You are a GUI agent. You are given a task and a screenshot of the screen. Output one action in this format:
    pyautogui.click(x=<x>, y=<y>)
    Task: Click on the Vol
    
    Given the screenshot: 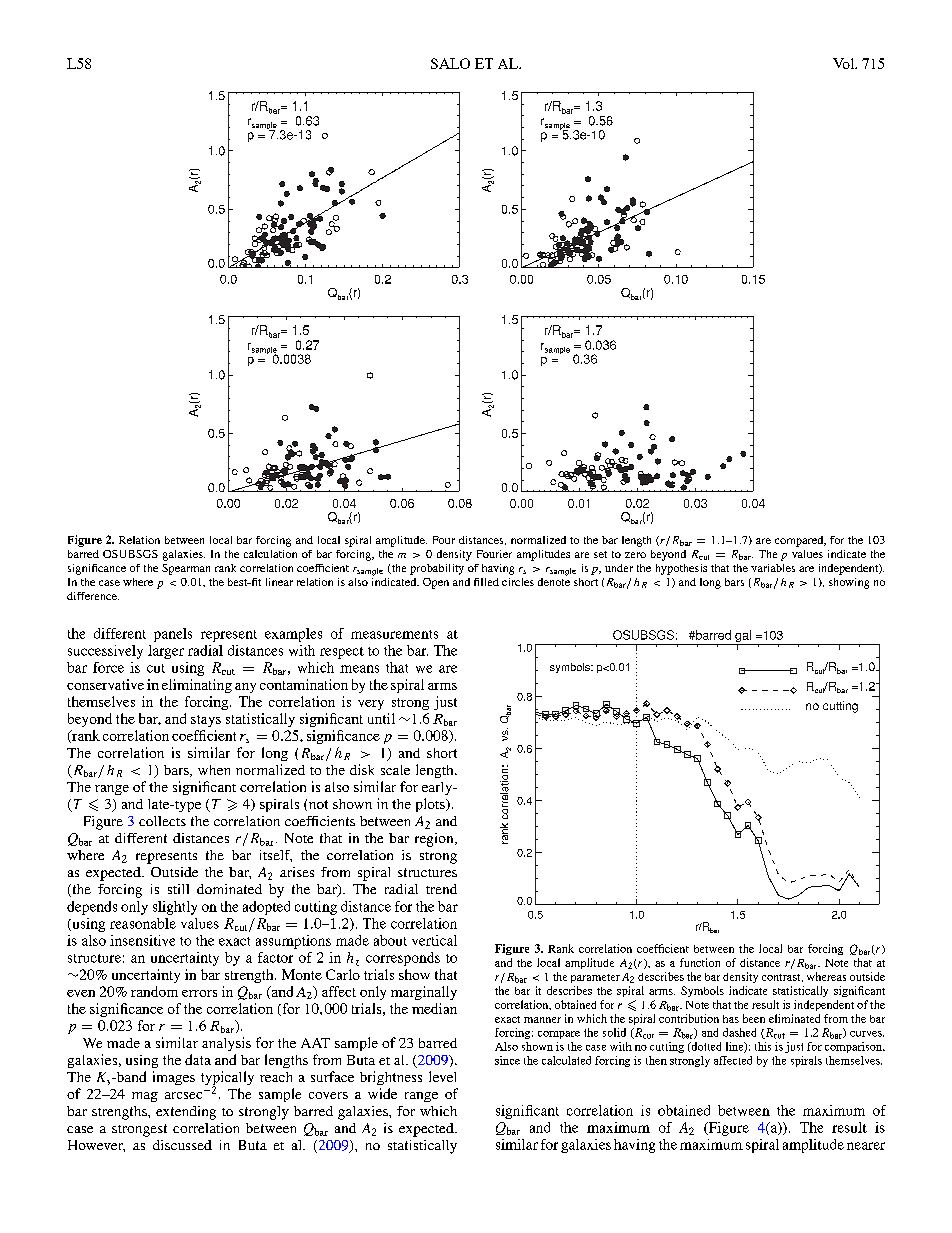 What is the action you would take?
    pyautogui.click(x=844, y=63)
